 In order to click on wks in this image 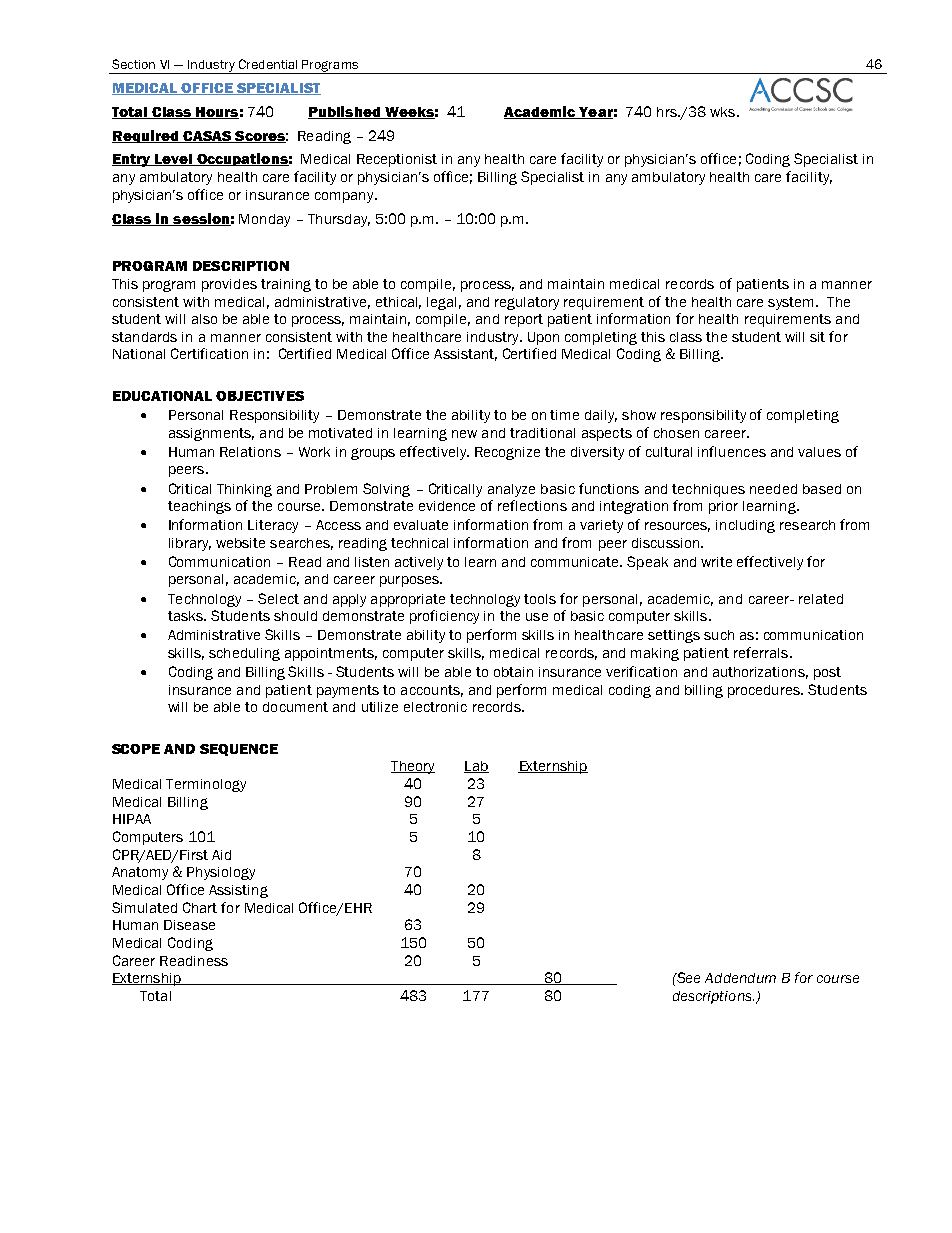, I will do `click(722, 112)`.
